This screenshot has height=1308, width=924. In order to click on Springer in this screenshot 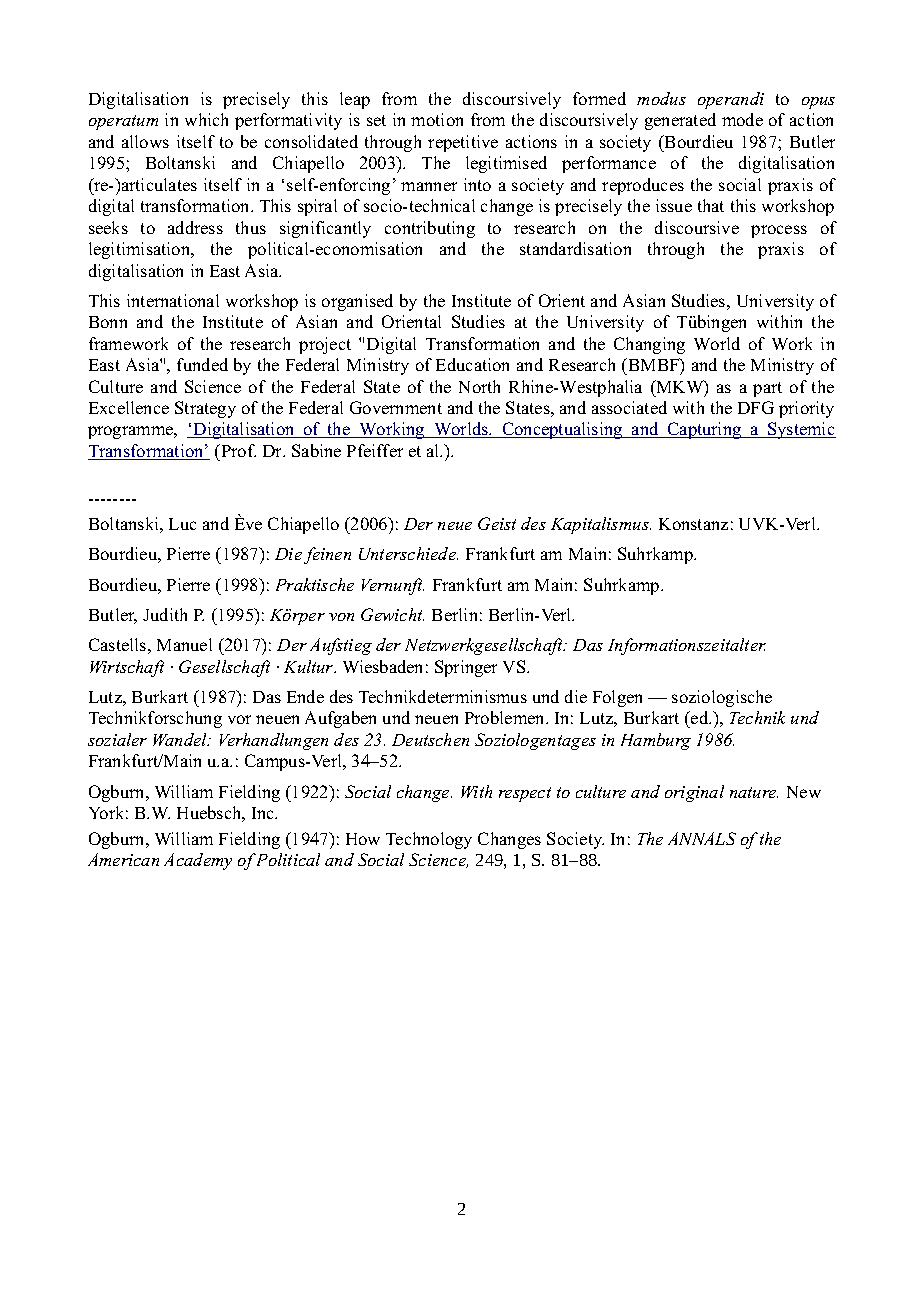, I will do `click(466, 668)`.
